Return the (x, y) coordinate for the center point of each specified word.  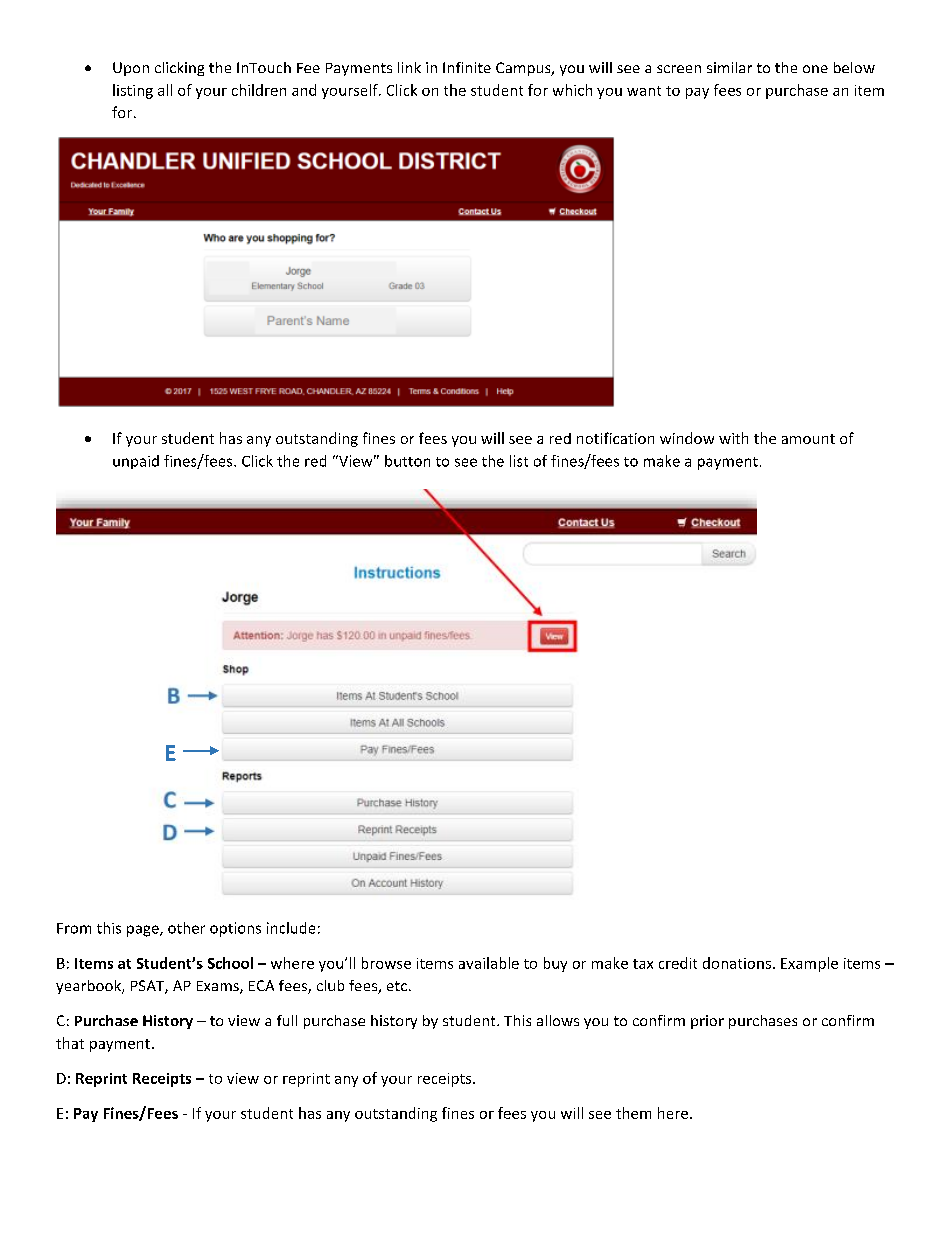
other (186, 928)
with (733, 438)
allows (558, 1020)
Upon (131, 69)
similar (729, 67)
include (291, 928)
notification (615, 438)
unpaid (136, 462)
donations (737, 963)
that (70, 1043)
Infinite (467, 67)
